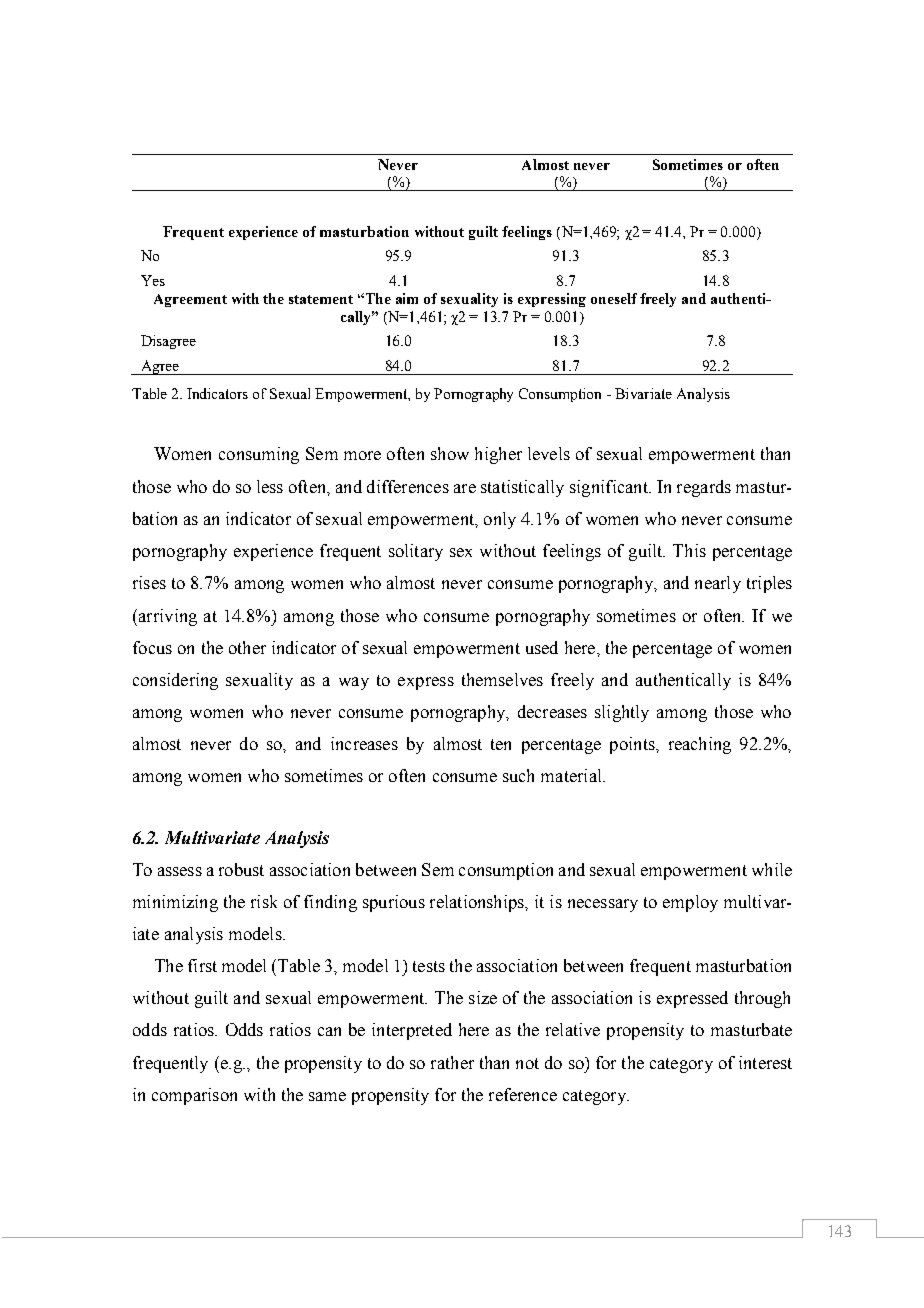 The width and height of the document is (924, 1308). What do you see at coordinates (452, 1062) in the document?
I see `rather` at bounding box center [452, 1062].
